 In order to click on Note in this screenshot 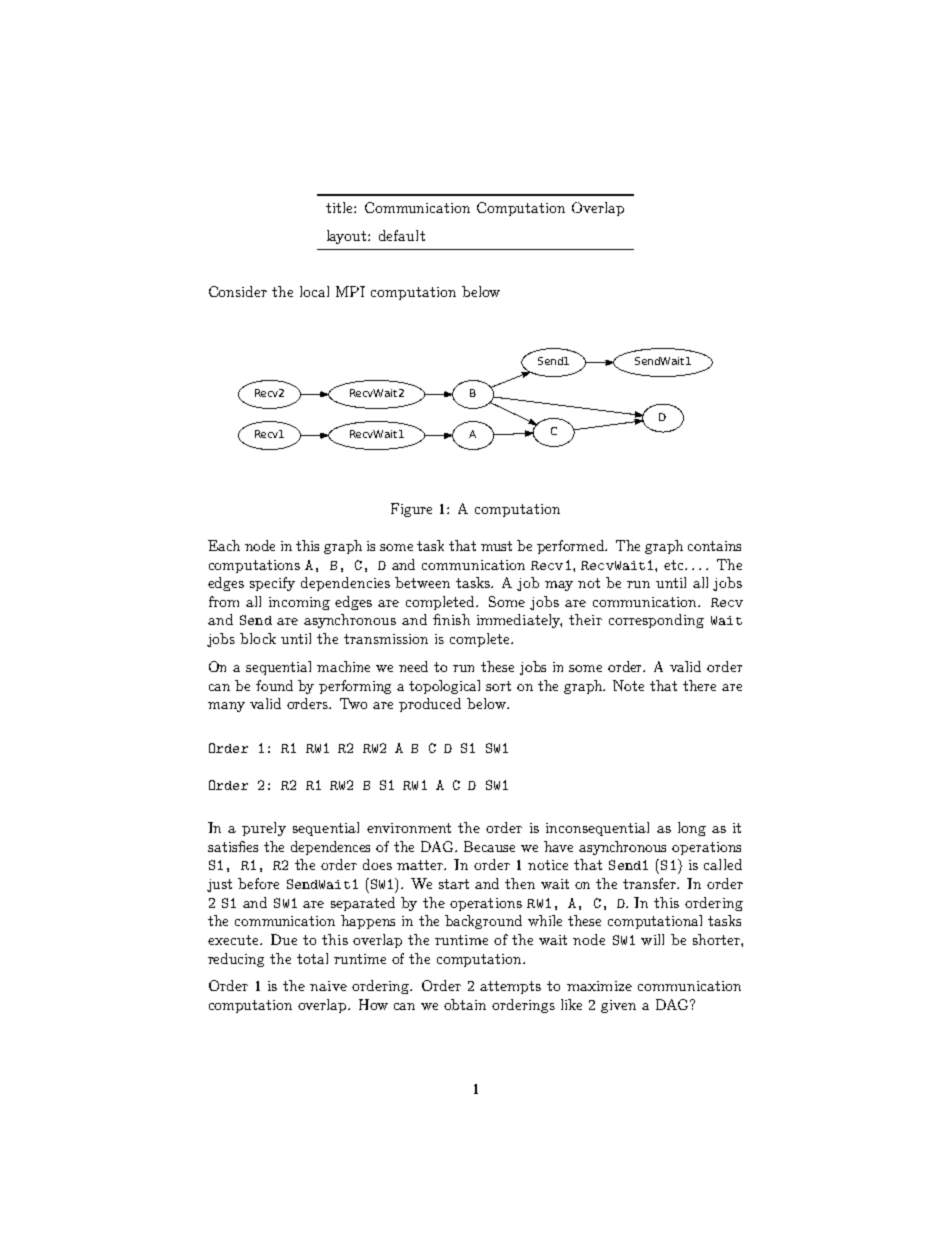, I will do `click(628, 685)`.
